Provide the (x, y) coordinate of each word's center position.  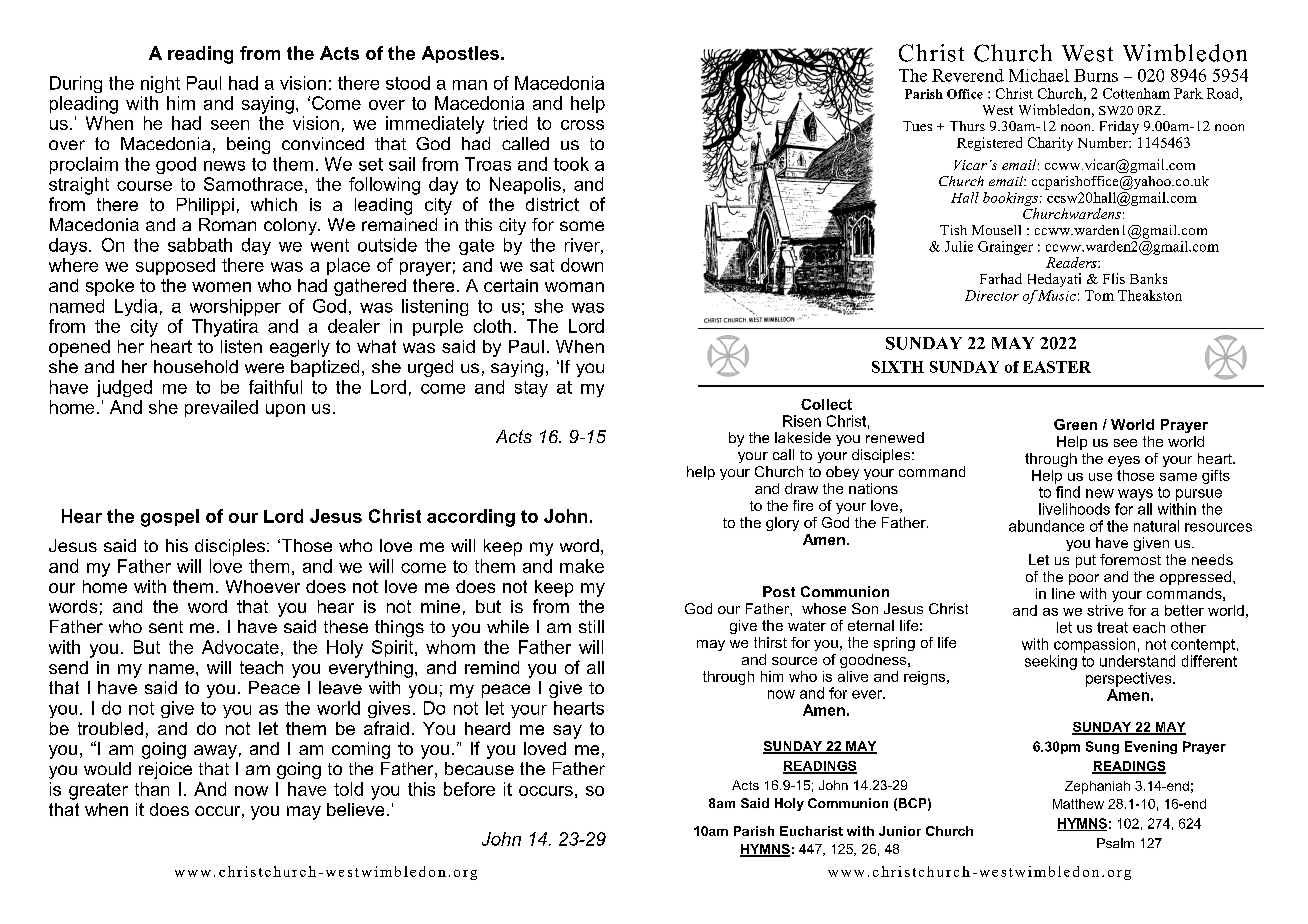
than (152, 789)
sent (166, 627)
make (582, 566)
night (160, 84)
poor (1084, 579)
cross (582, 125)
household (196, 366)
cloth (492, 326)
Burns (1096, 75)
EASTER (1057, 367)
